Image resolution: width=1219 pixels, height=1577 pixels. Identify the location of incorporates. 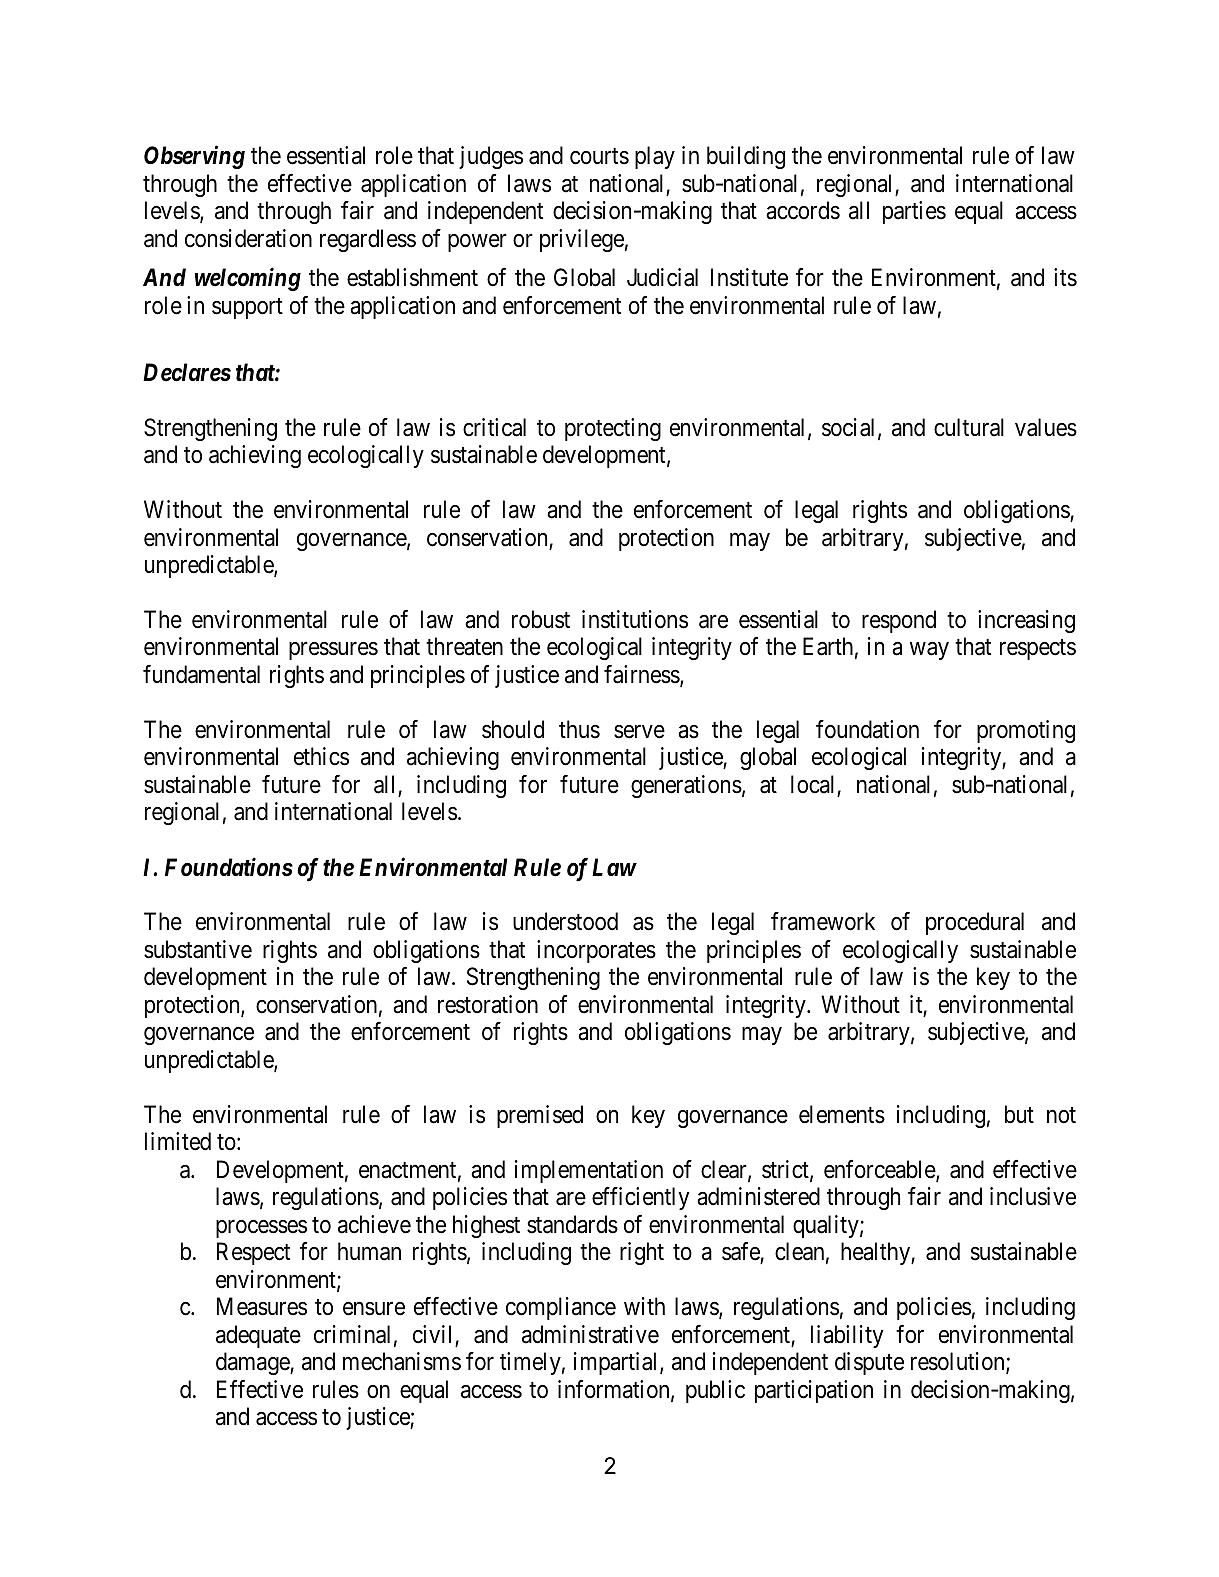
(596, 951).
